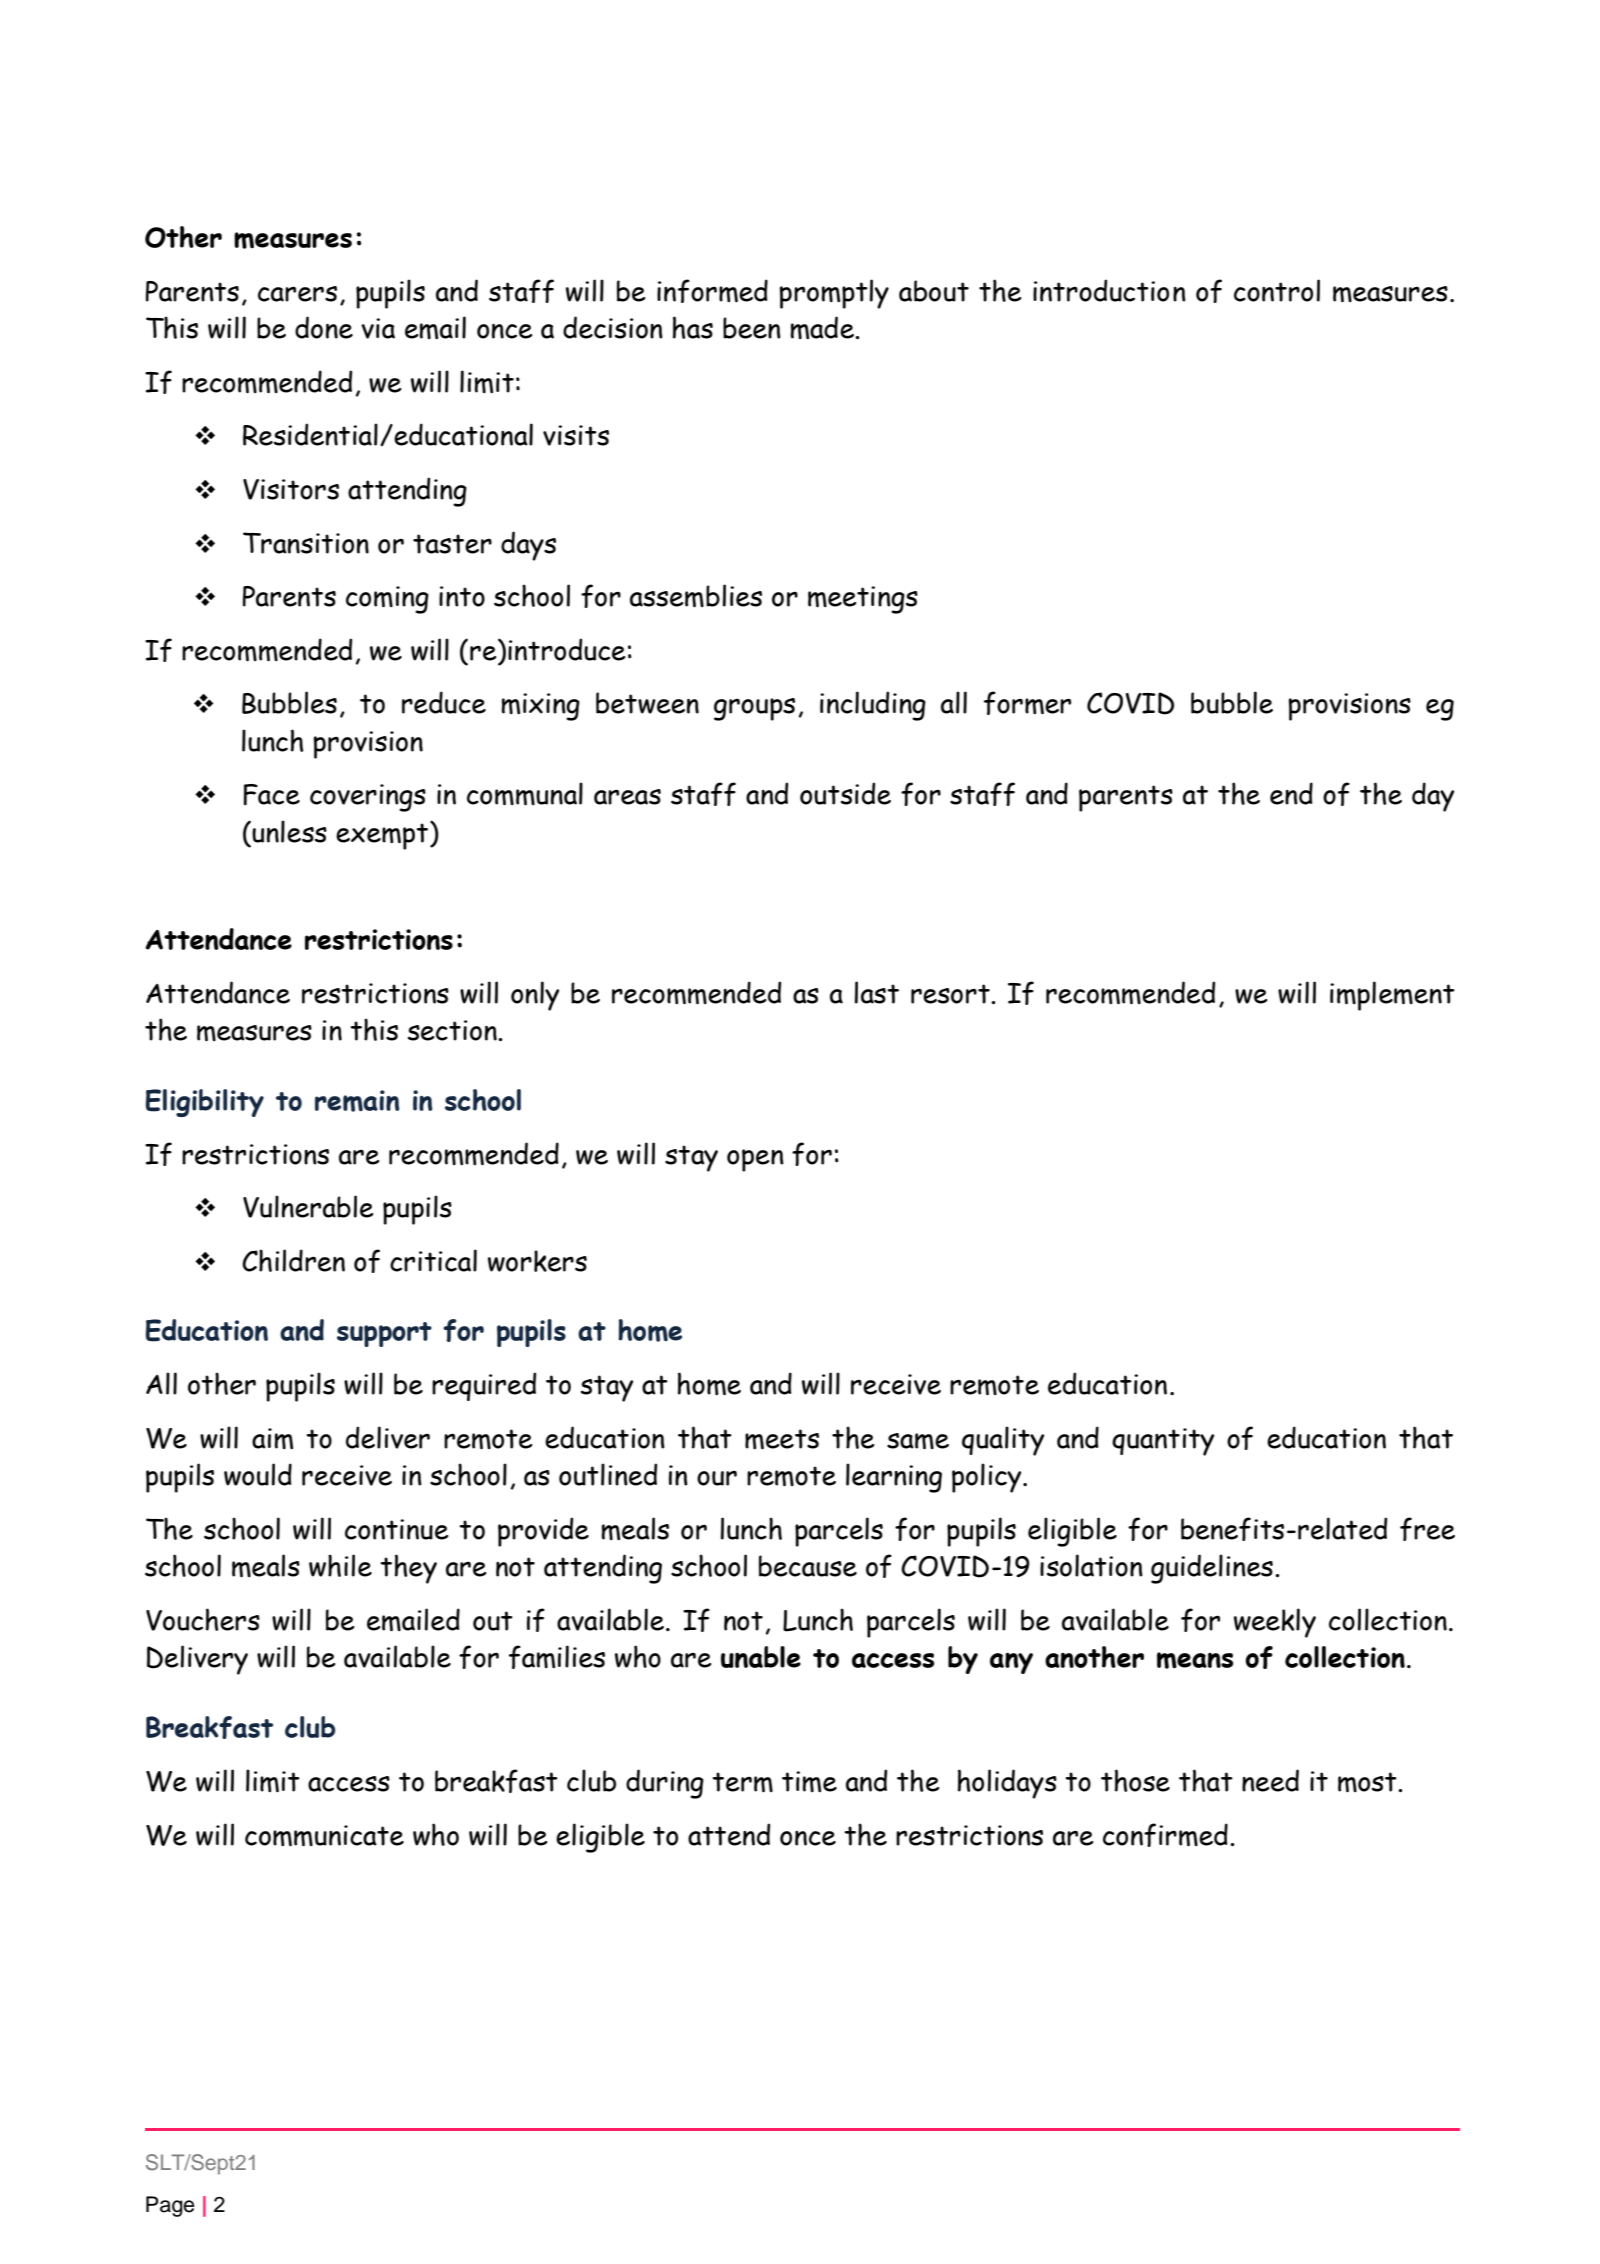 Image resolution: width=1600 pixels, height=2264 pixels. I want to click on time, so click(809, 1781).
